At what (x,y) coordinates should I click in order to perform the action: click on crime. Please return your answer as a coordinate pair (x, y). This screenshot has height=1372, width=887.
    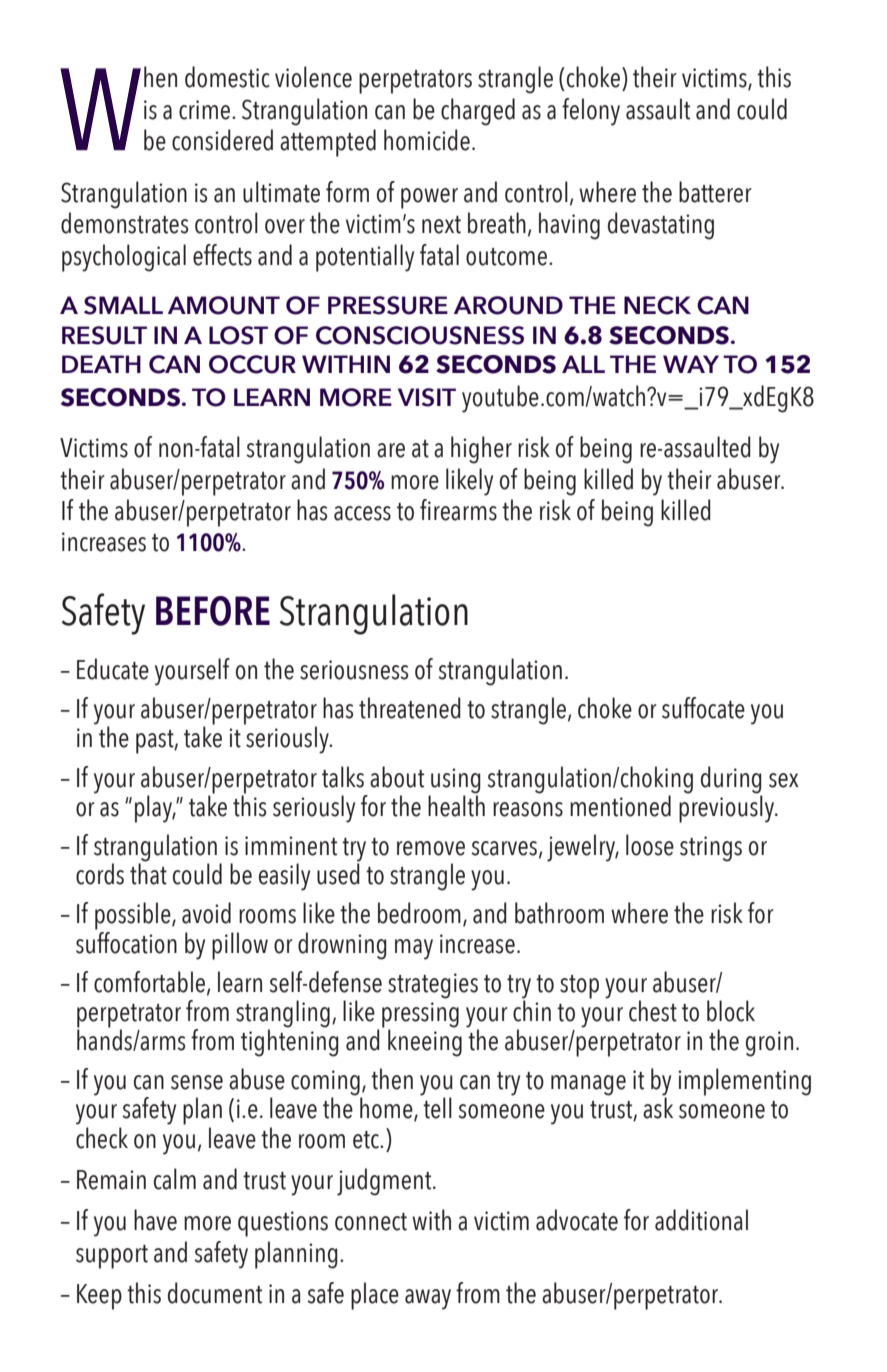
    Looking at the image, I should click on (206, 110).
